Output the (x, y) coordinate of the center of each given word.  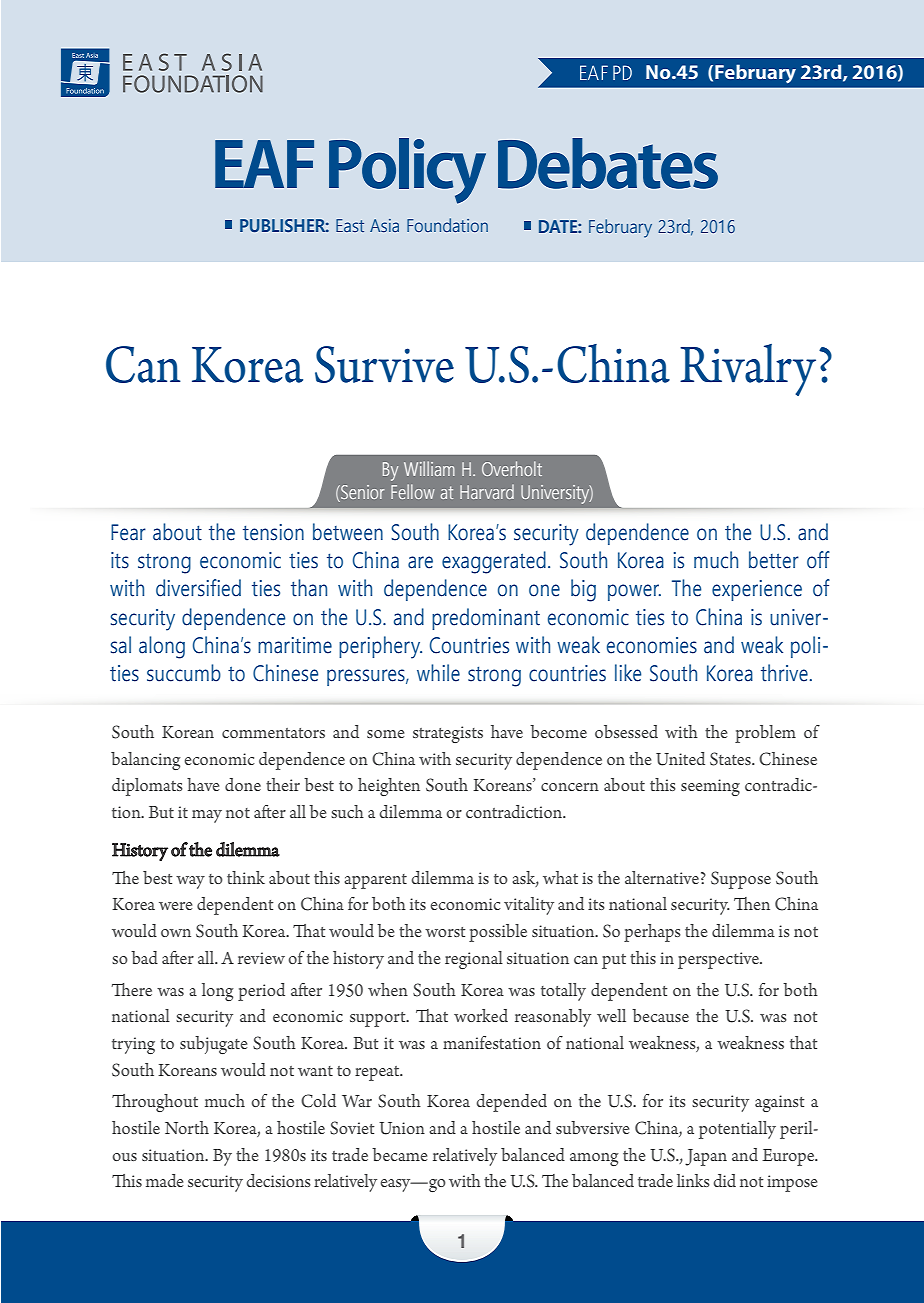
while (438, 673)
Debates (608, 163)
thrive (784, 673)
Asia (384, 225)
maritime (295, 645)
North (187, 1127)
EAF (264, 164)
